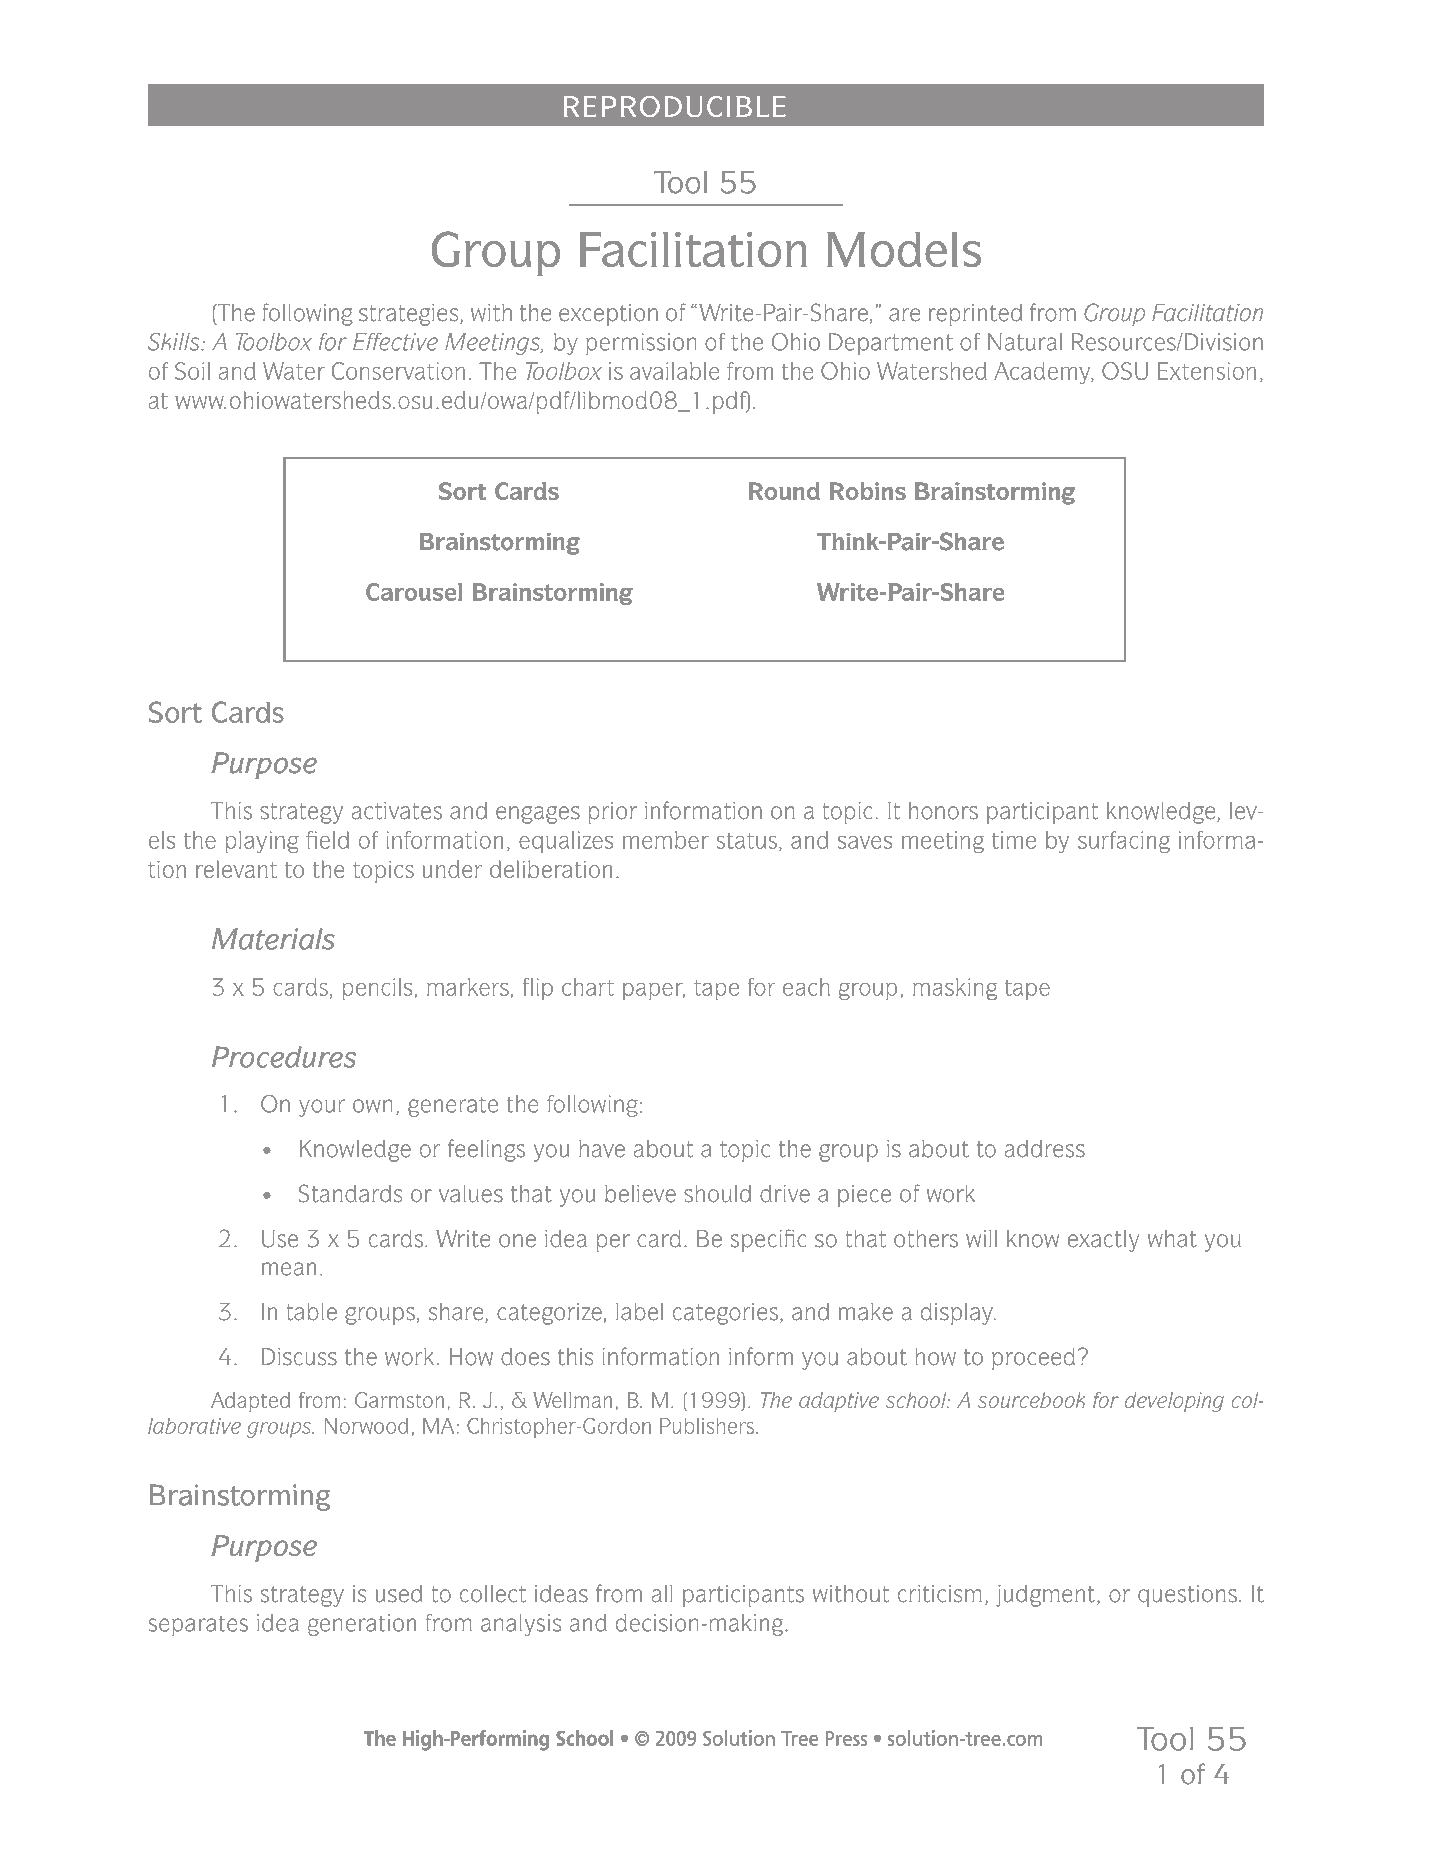  Describe the element at coordinates (717, 1194) in the screenshot. I see `should` at that location.
